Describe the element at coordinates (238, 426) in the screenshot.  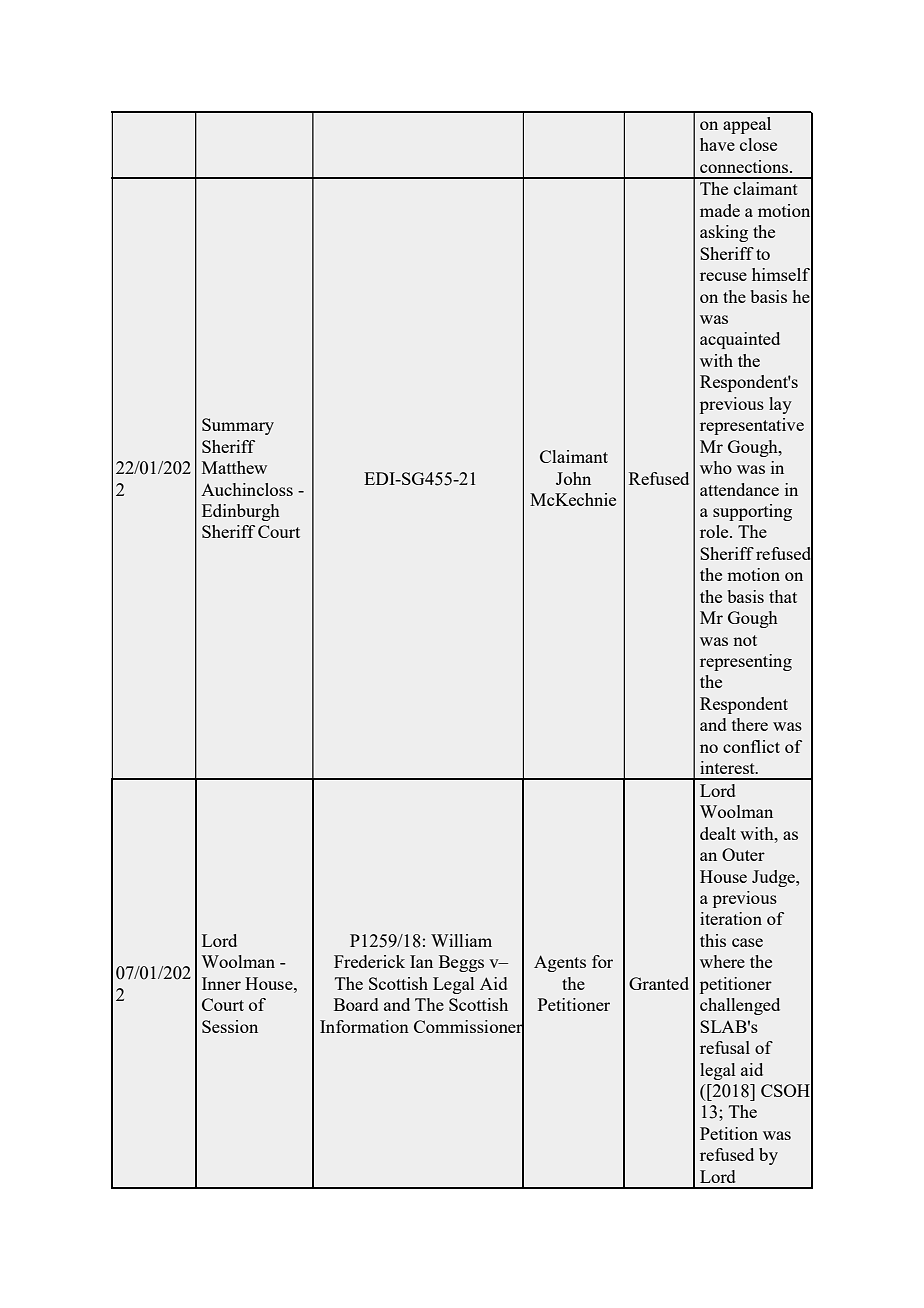
I see `Summary` at that location.
